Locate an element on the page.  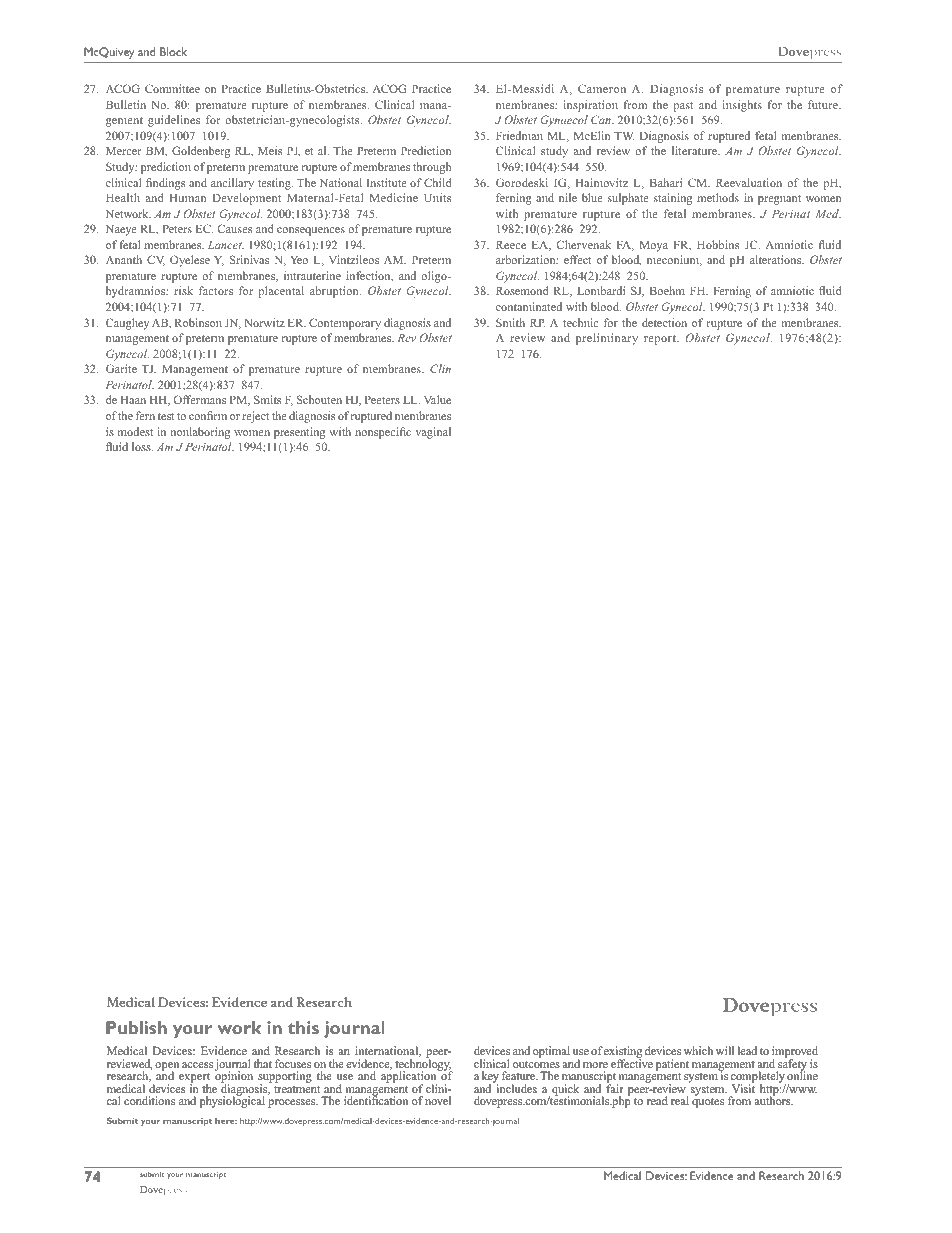
confirm is located at coordinates (208, 415).
